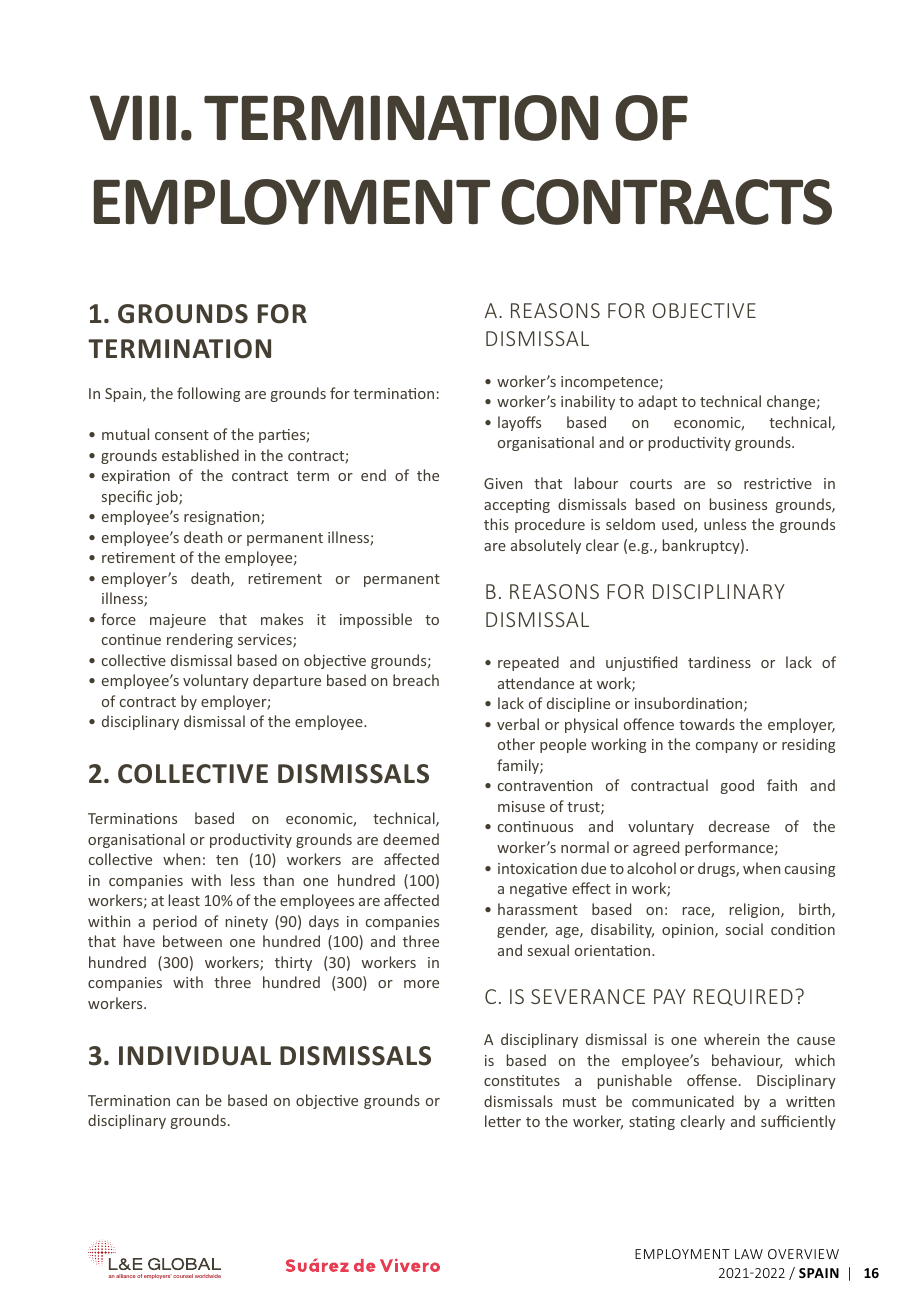 This image has width=924, height=1308. I want to click on worldwide, so click(208, 1276).
